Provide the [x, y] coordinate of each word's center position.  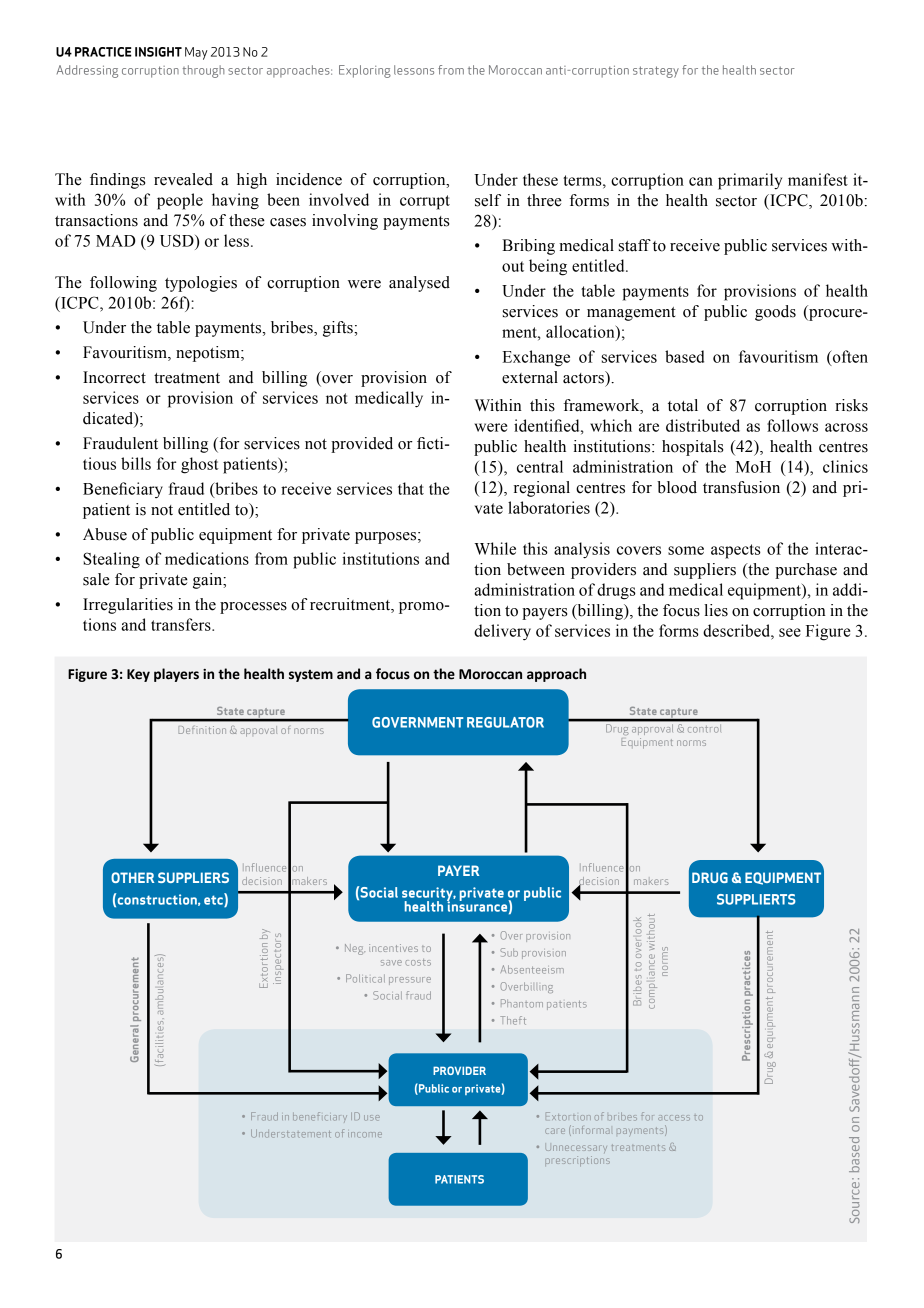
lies [716, 610]
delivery [502, 632]
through [203, 71]
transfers [182, 624]
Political [365, 978]
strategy [656, 72]
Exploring [365, 71]
